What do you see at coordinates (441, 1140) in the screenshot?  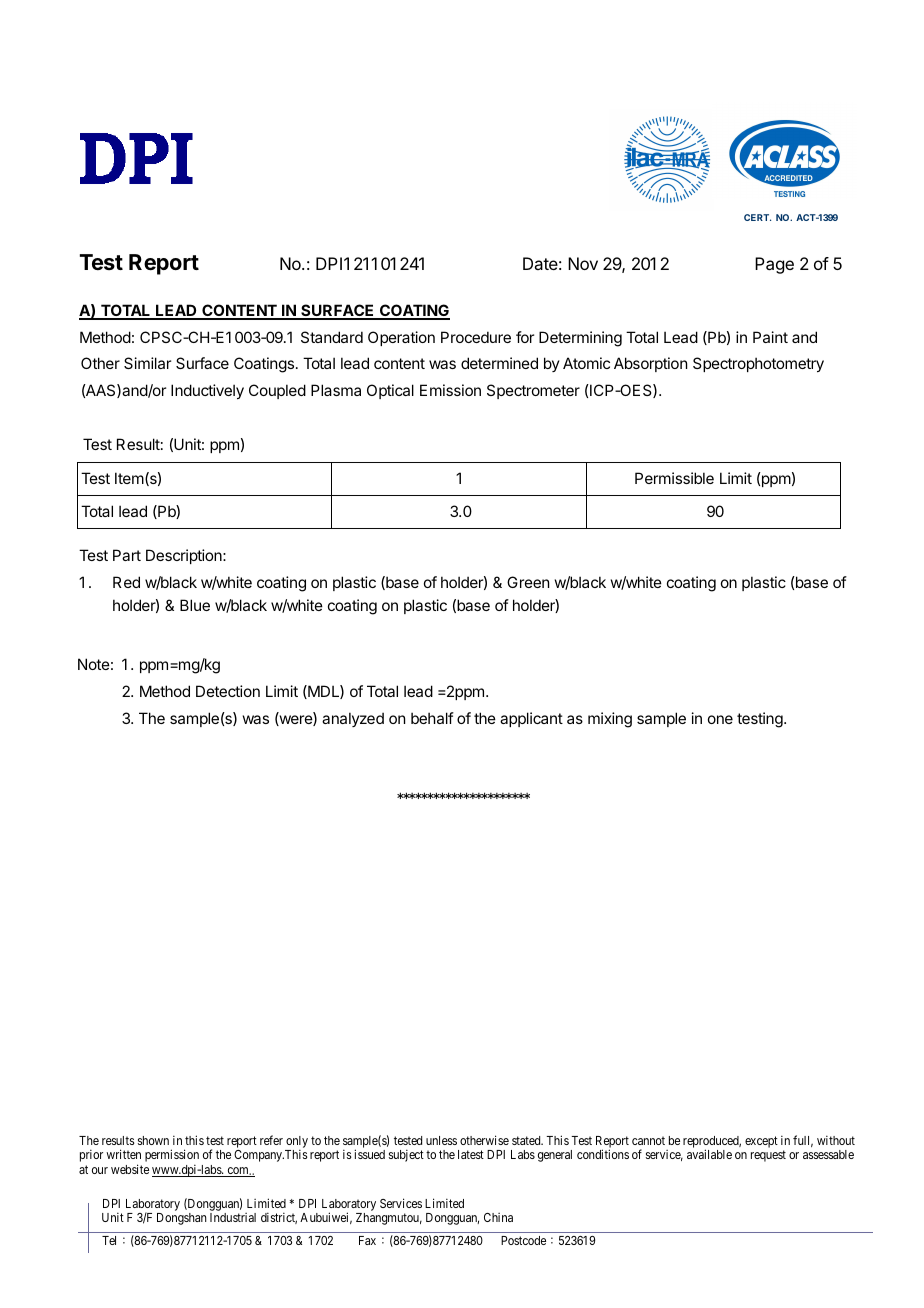 I see `unless` at bounding box center [441, 1140].
